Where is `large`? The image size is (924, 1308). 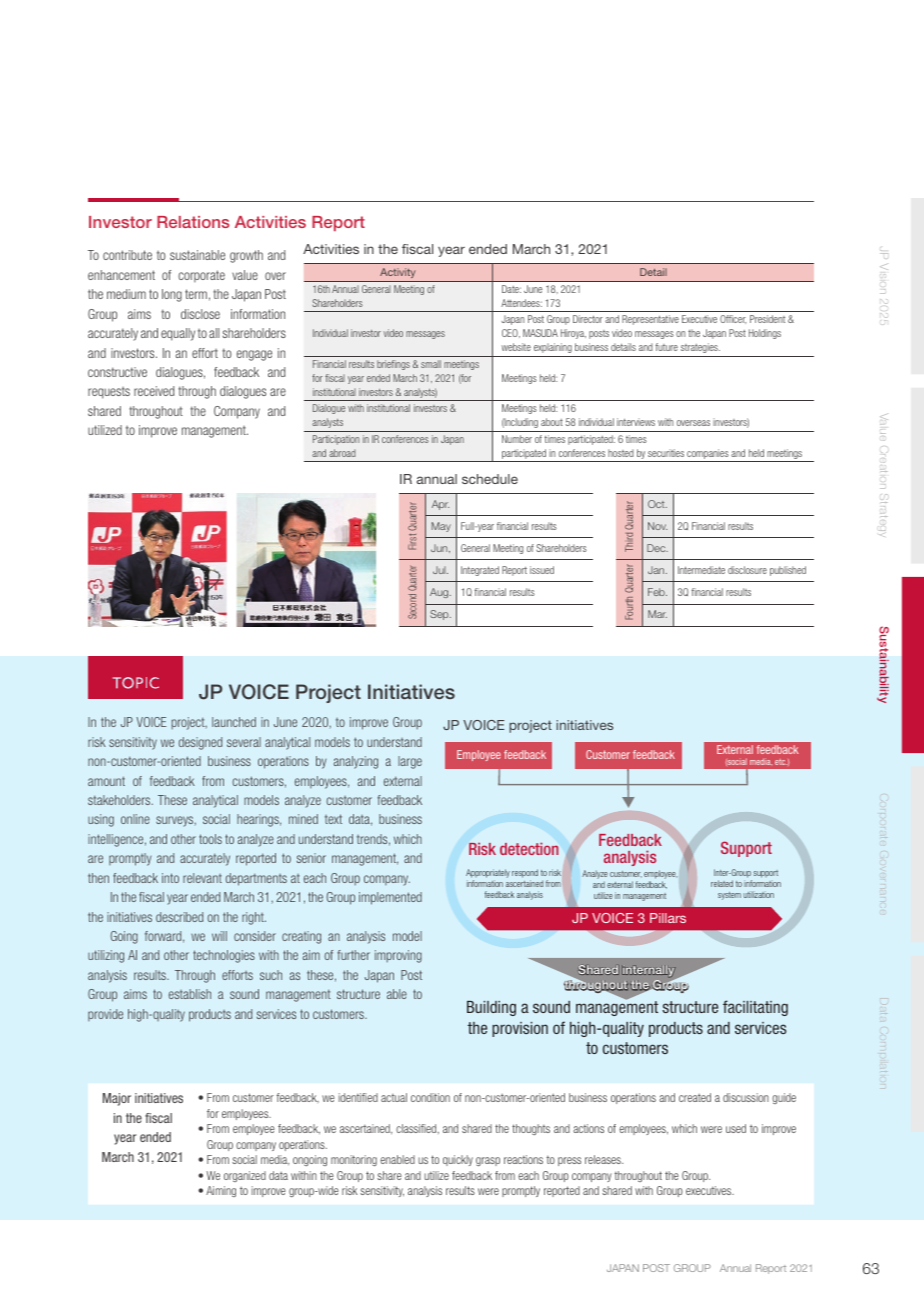
large is located at coordinates (410, 762).
